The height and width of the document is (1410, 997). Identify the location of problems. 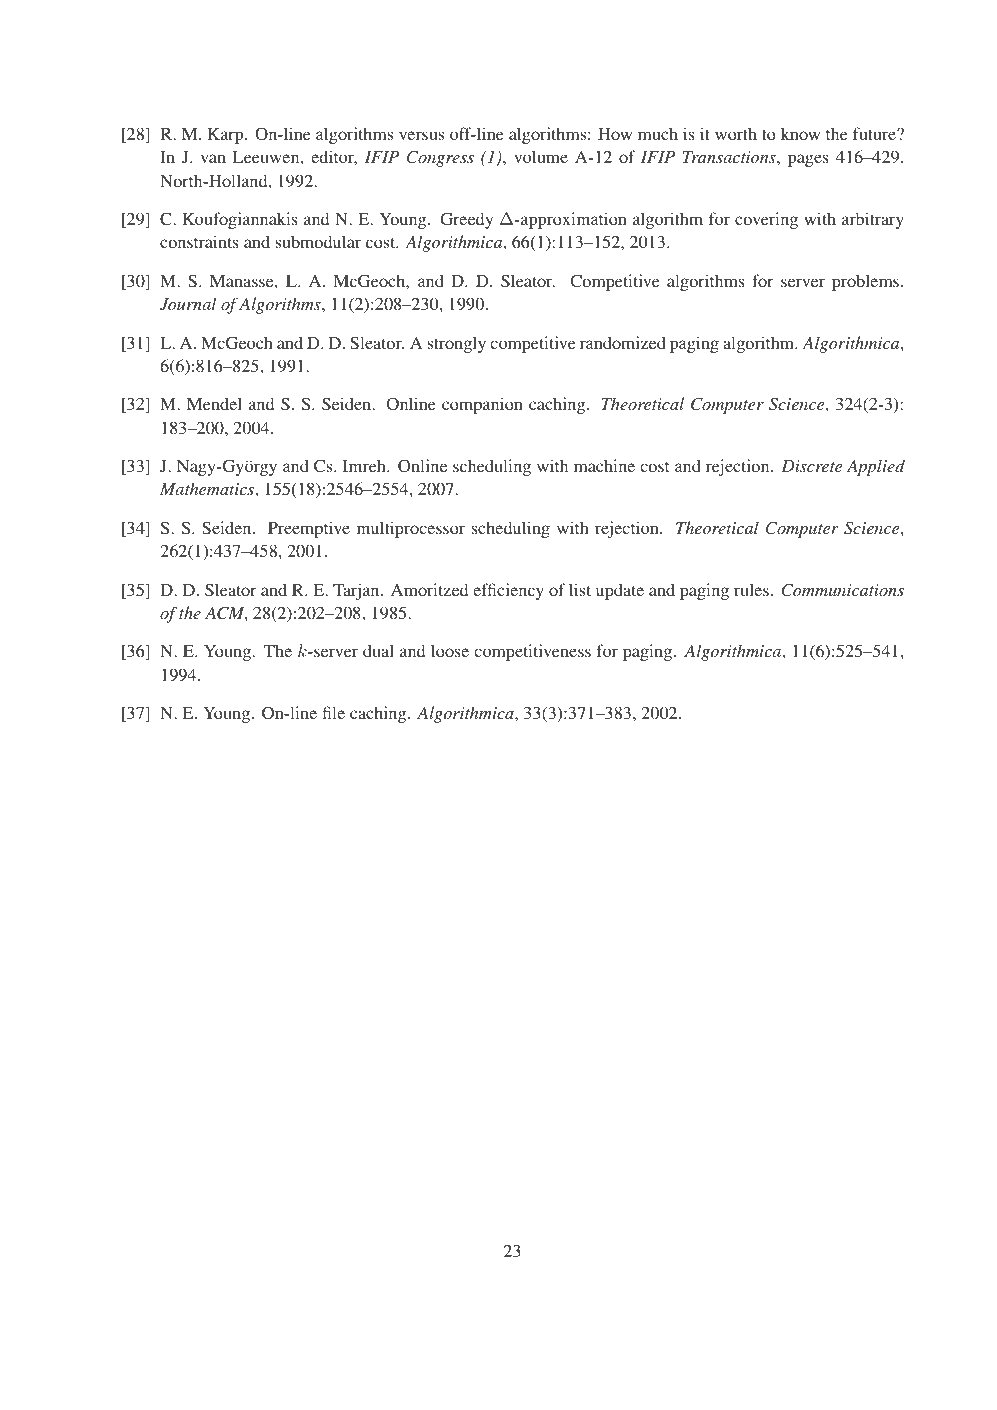
(867, 282).
